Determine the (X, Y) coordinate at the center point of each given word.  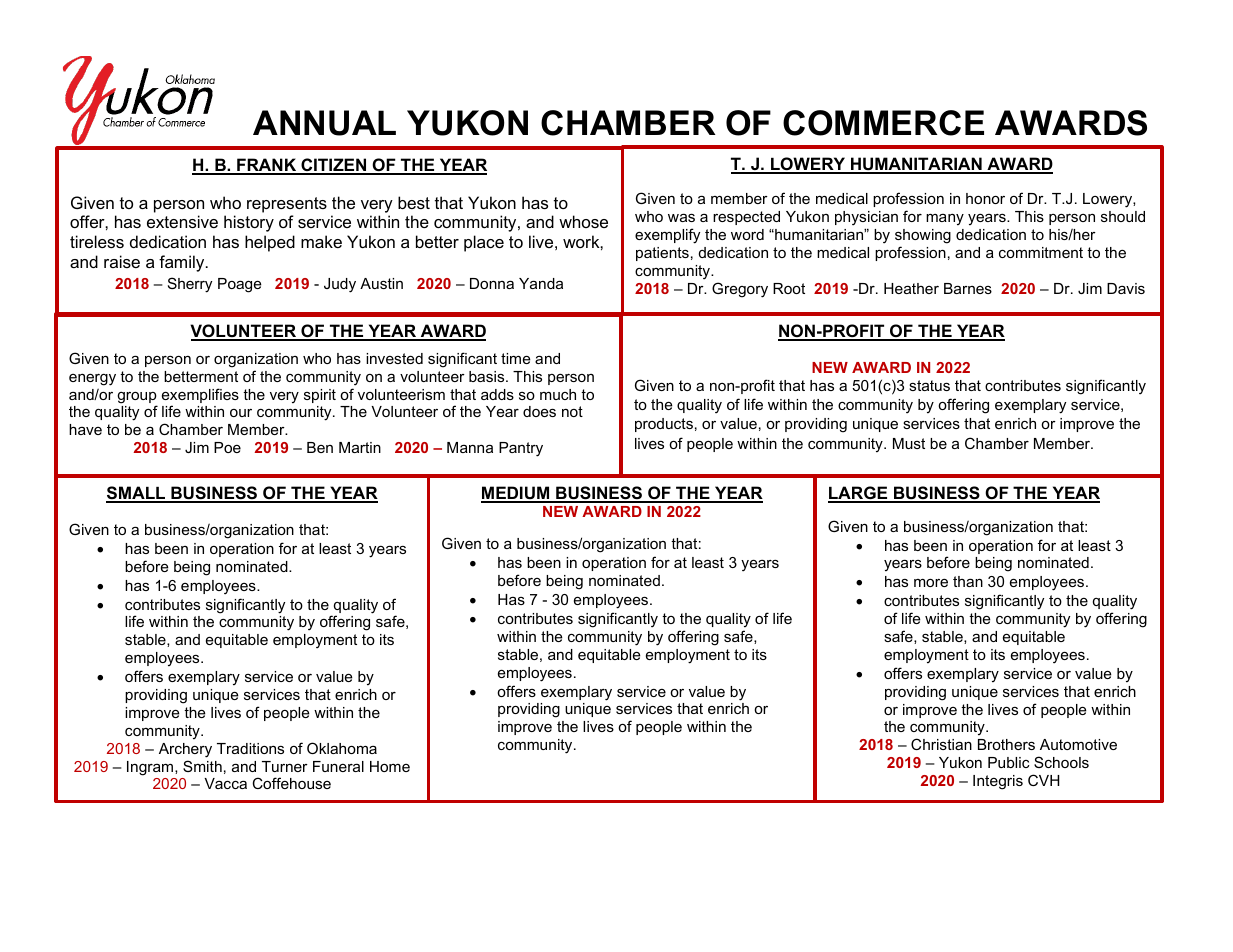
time (516, 358)
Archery (185, 750)
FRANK (267, 166)
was (681, 217)
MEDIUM (516, 494)
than (968, 581)
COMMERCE (883, 123)
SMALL (137, 494)
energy (92, 379)
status (929, 385)
